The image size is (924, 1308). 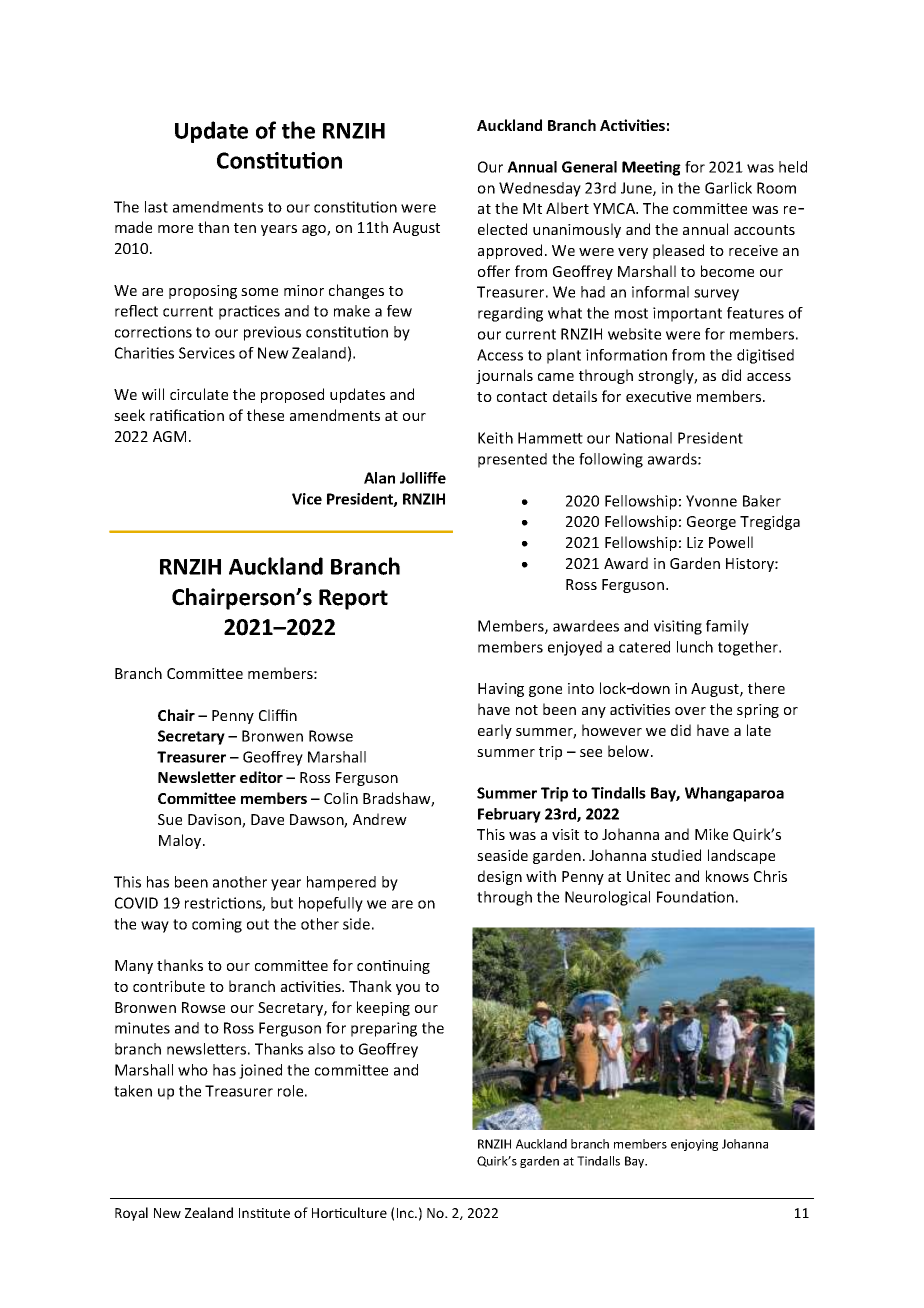 What do you see at coordinates (540, 189) in the document?
I see `Wednesday` at bounding box center [540, 189].
